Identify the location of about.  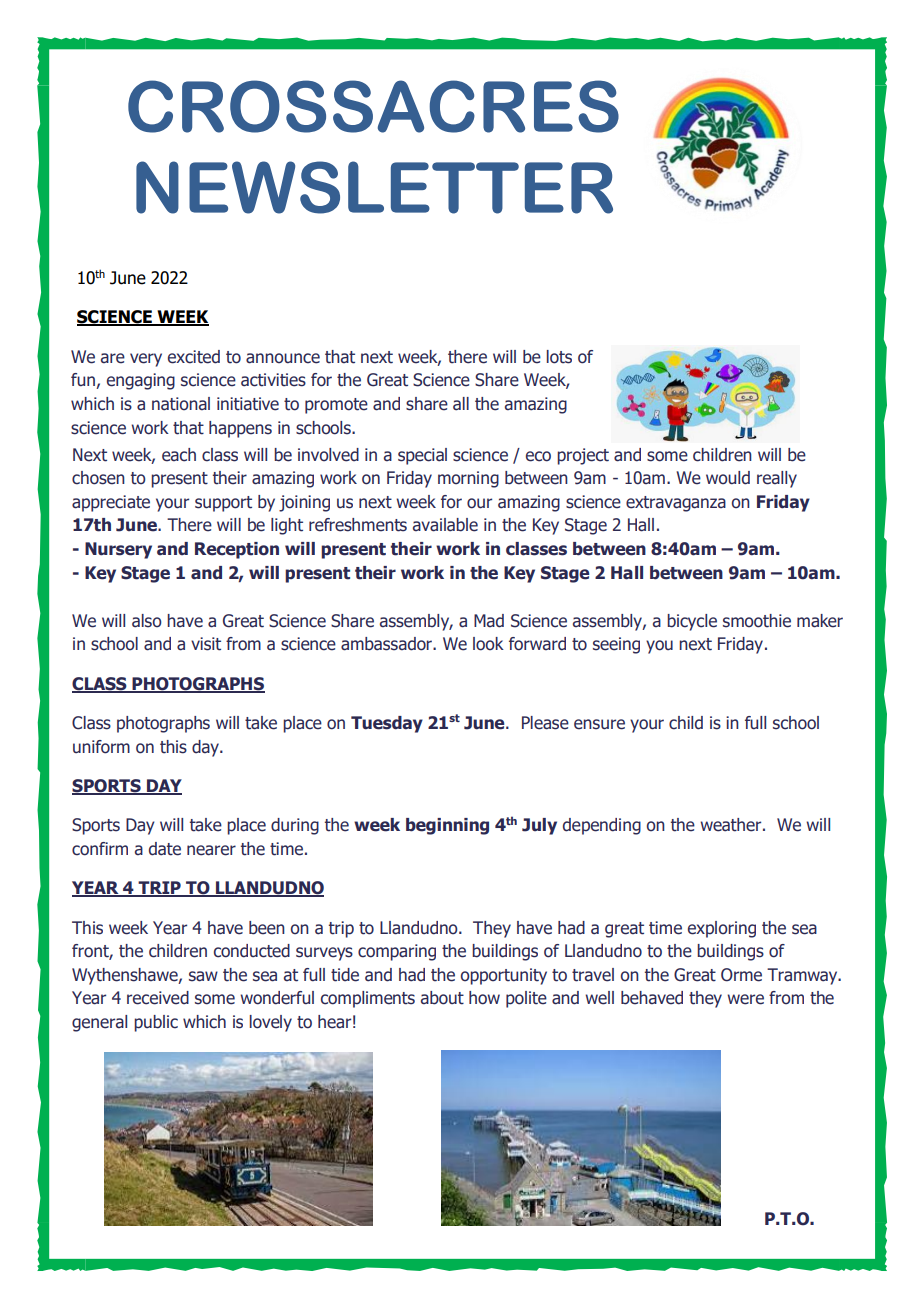
(442, 998).
